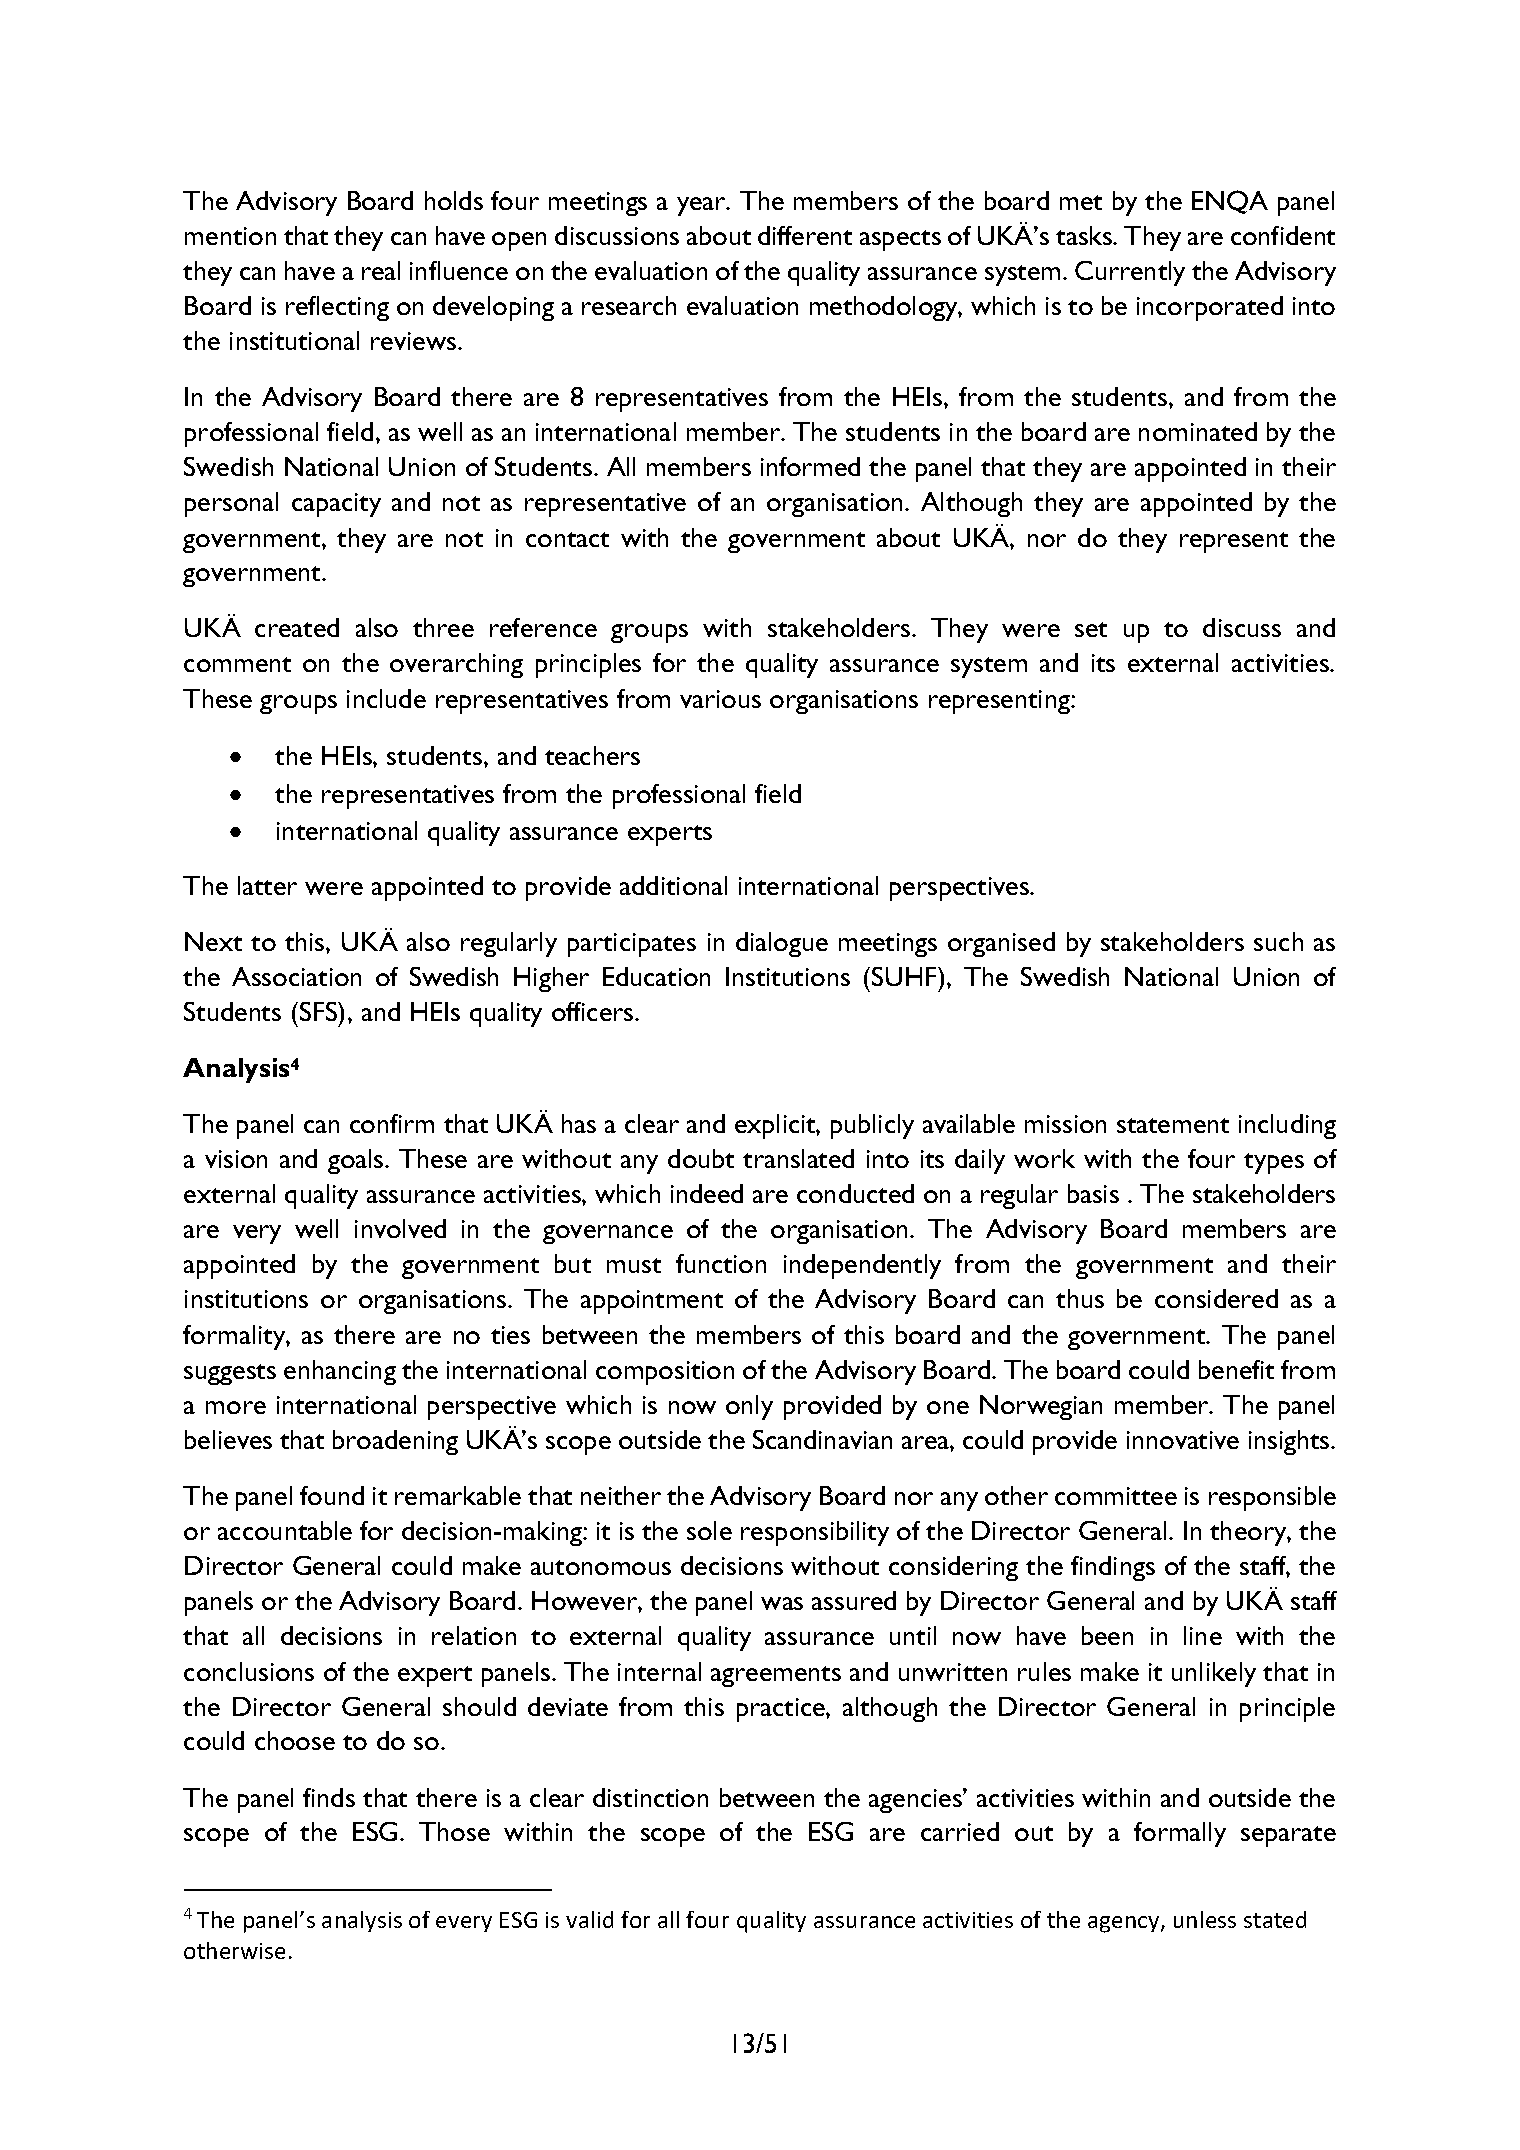 The height and width of the document is (2150, 1520). I want to click on finds, so click(329, 1797).
